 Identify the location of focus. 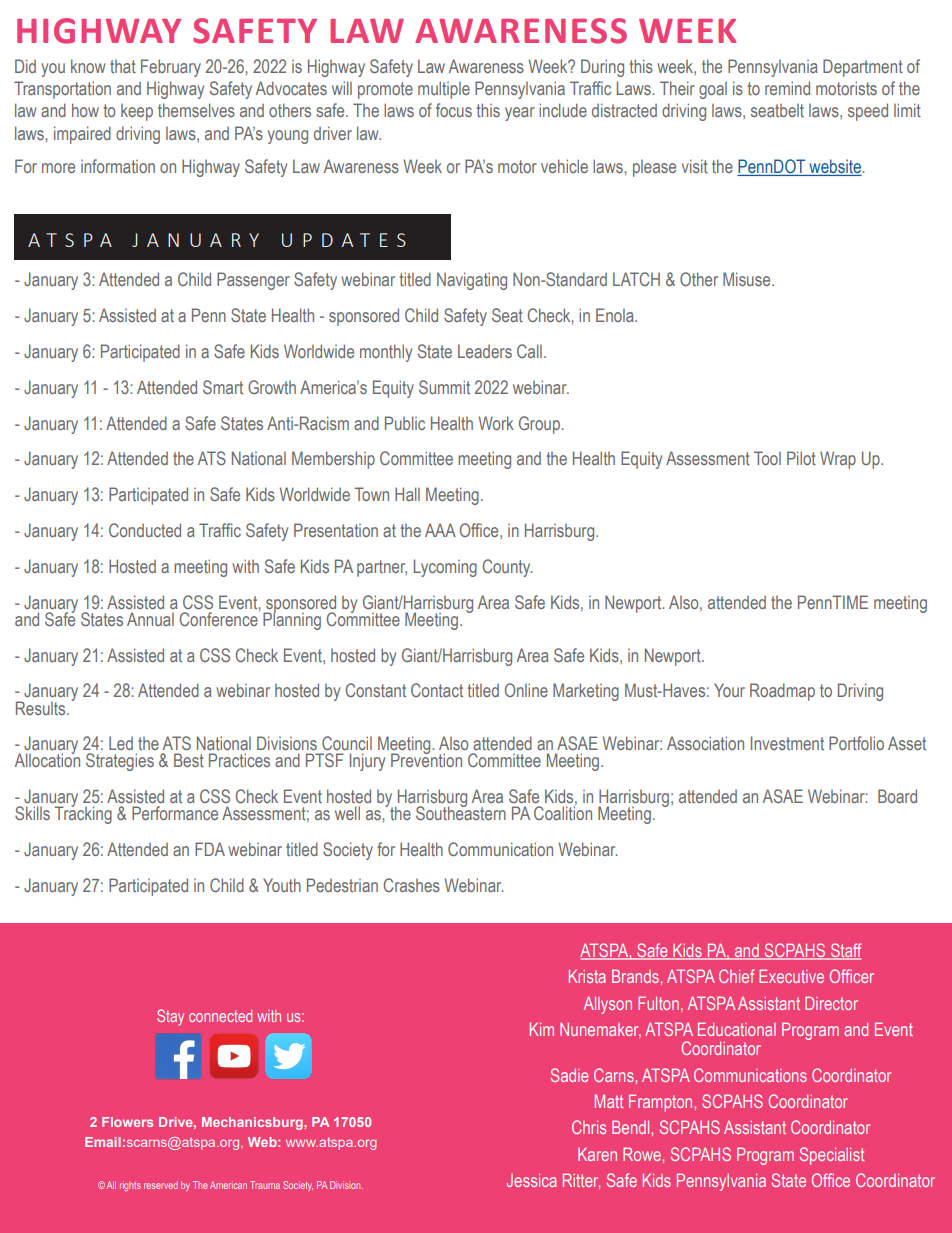
(454, 110).
